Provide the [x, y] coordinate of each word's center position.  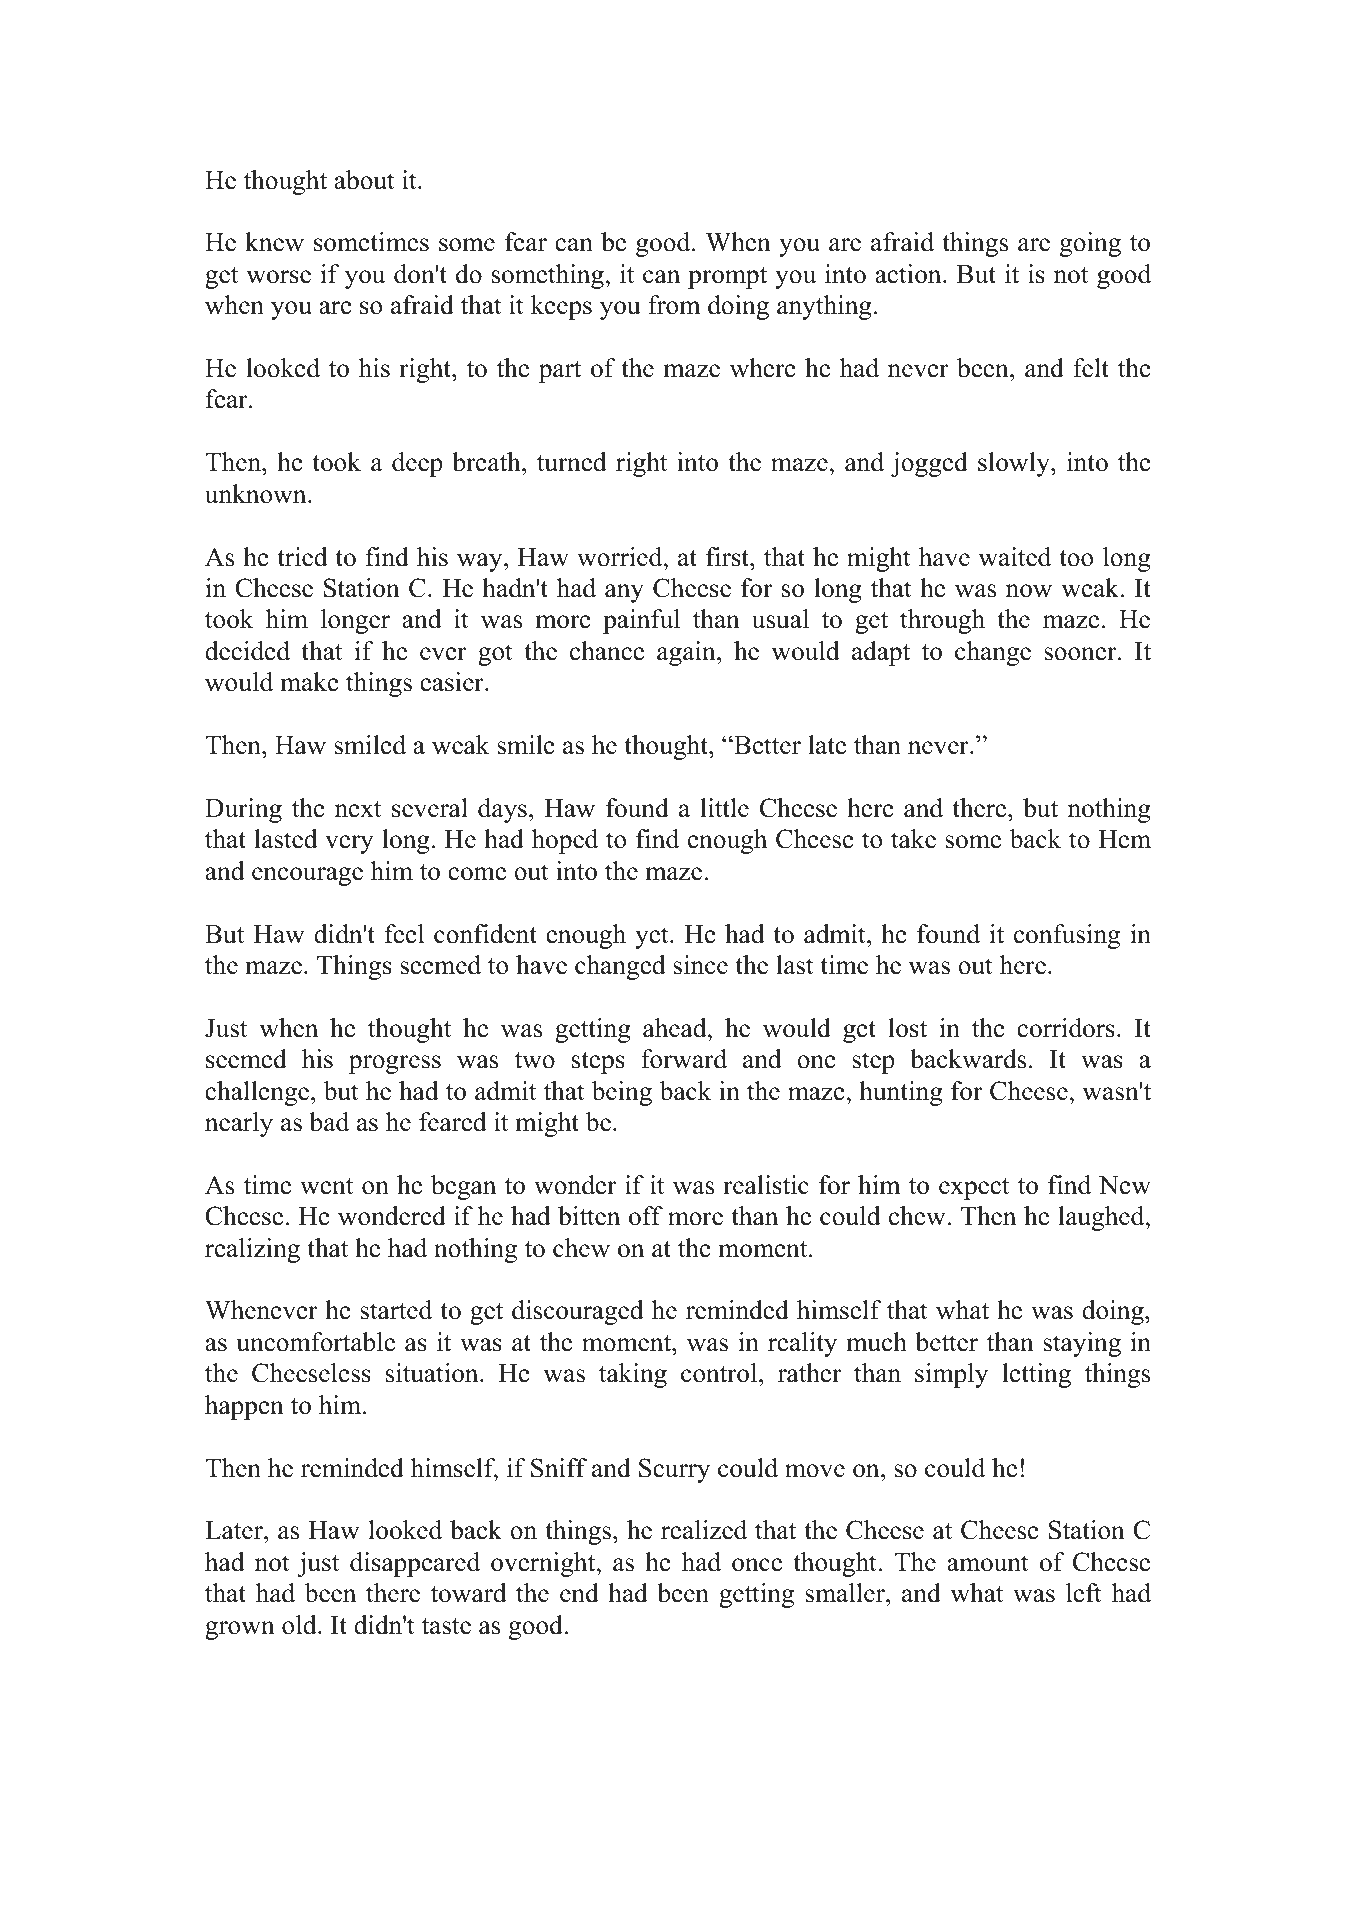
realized [704, 1530]
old [300, 1625]
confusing [1067, 936]
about [364, 180]
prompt [727, 278]
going [1090, 244]
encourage [307, 876]
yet [653, 938]
